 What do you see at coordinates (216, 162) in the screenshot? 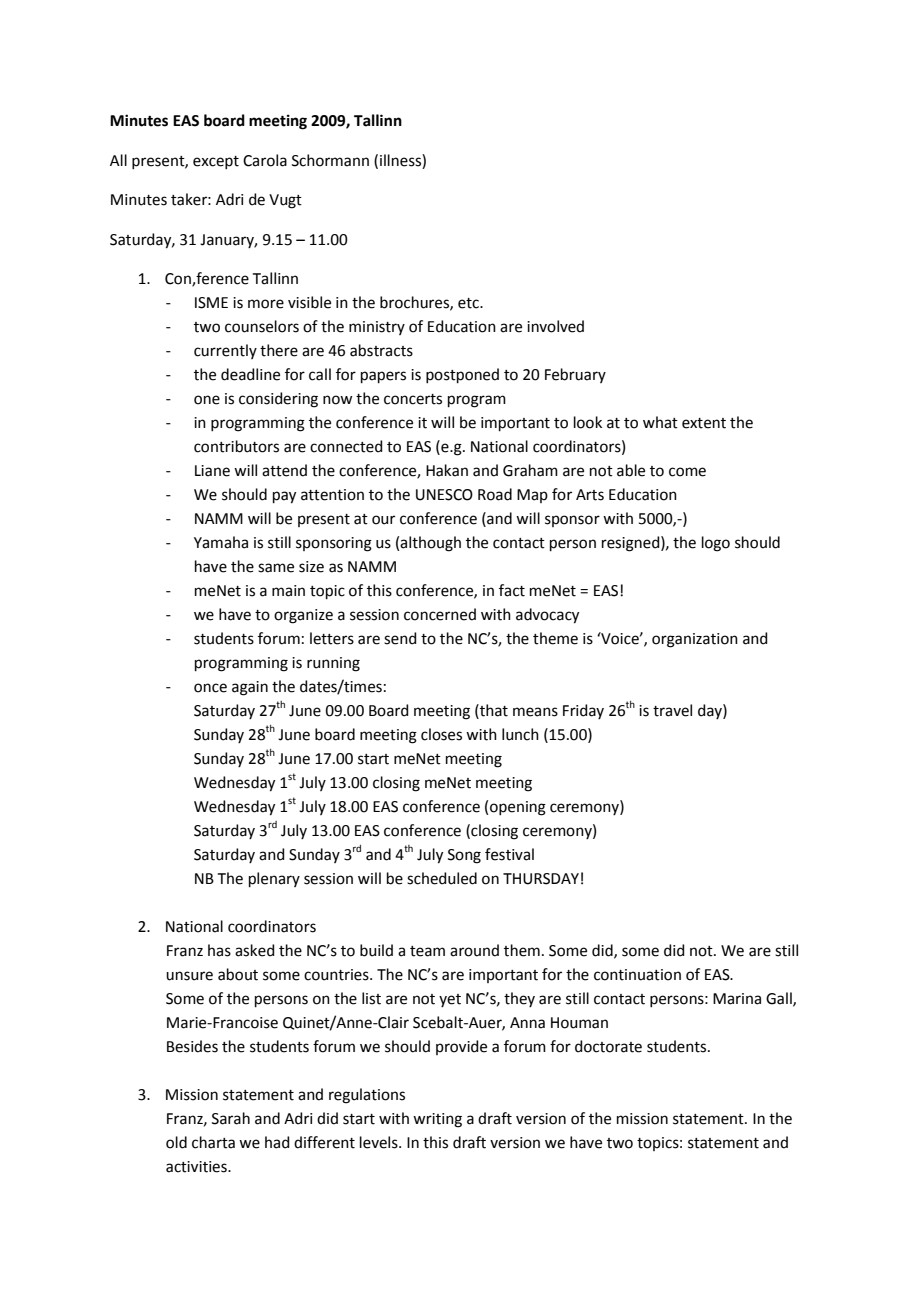
I see `except` at bounding box center [216, 162].
